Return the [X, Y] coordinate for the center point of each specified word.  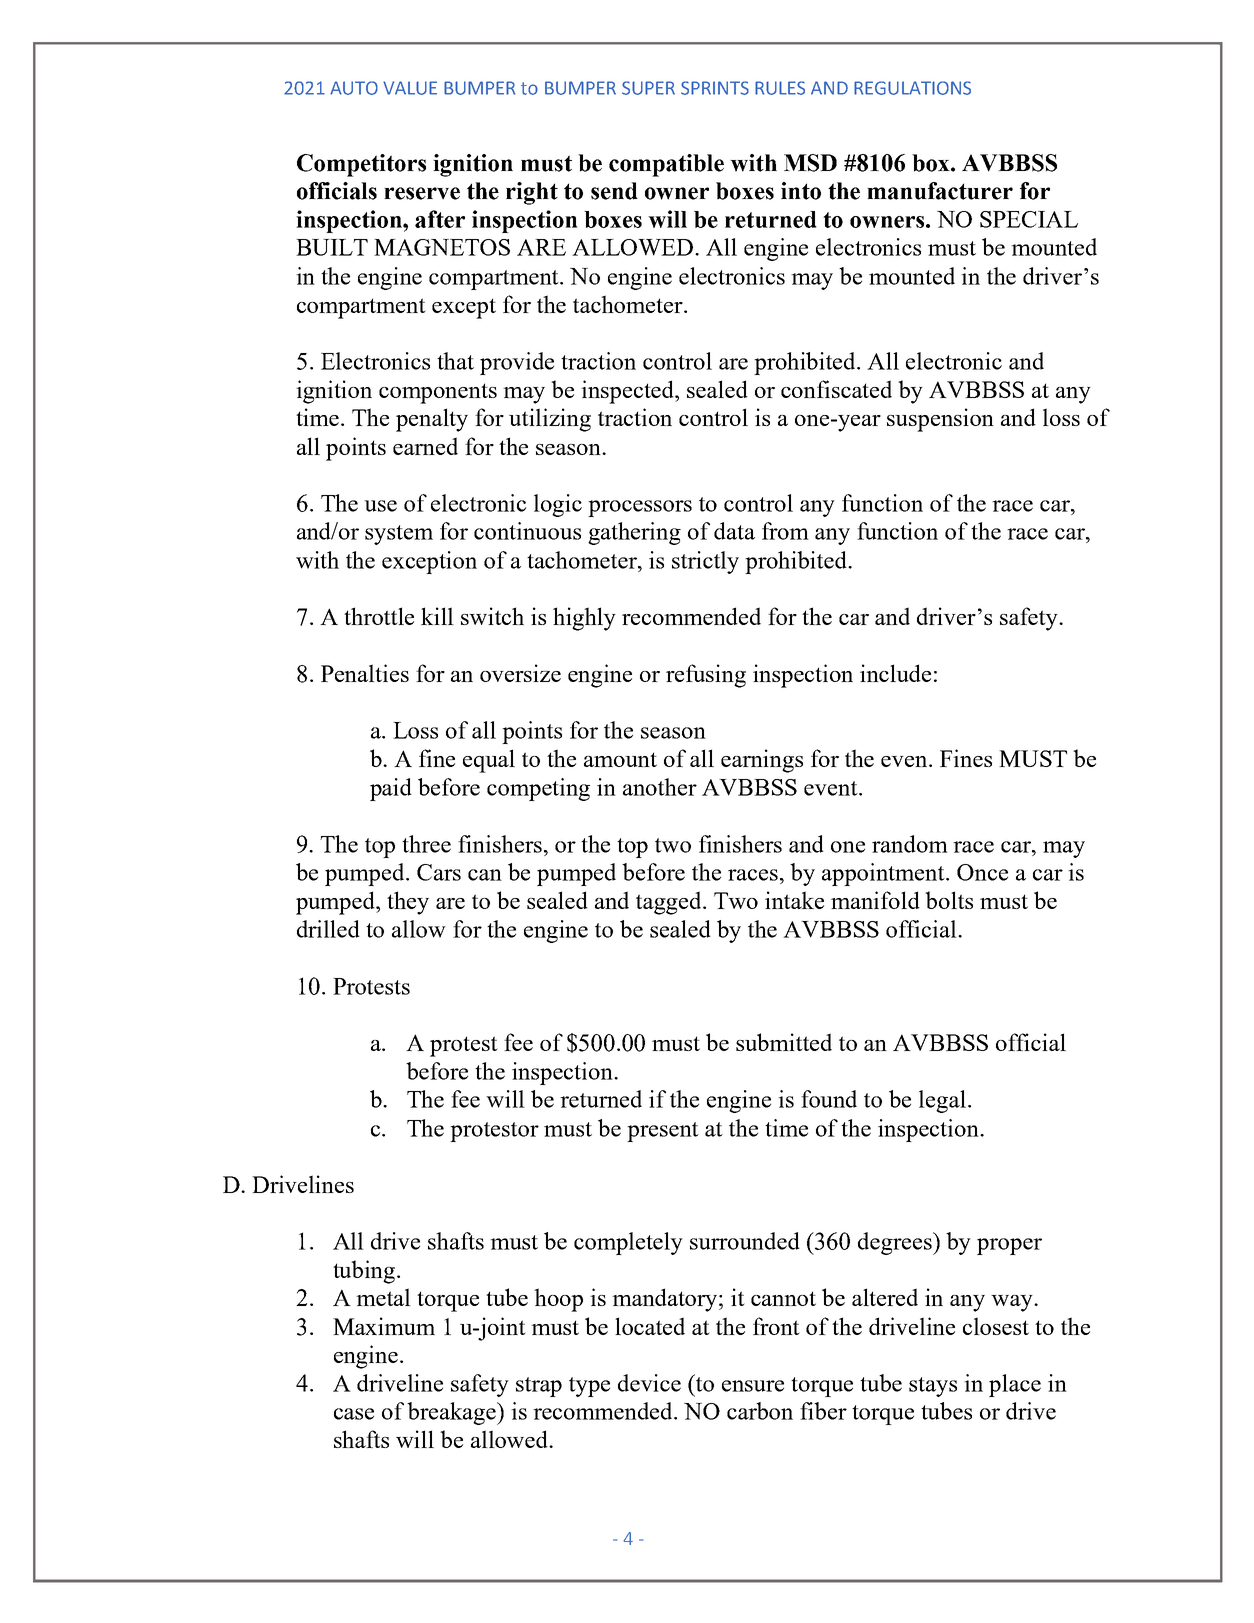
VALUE [410, 88]
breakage [452, 1413]
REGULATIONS [912, 88]
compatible [666, 165]
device [649, 1383]
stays [933, 1387]
